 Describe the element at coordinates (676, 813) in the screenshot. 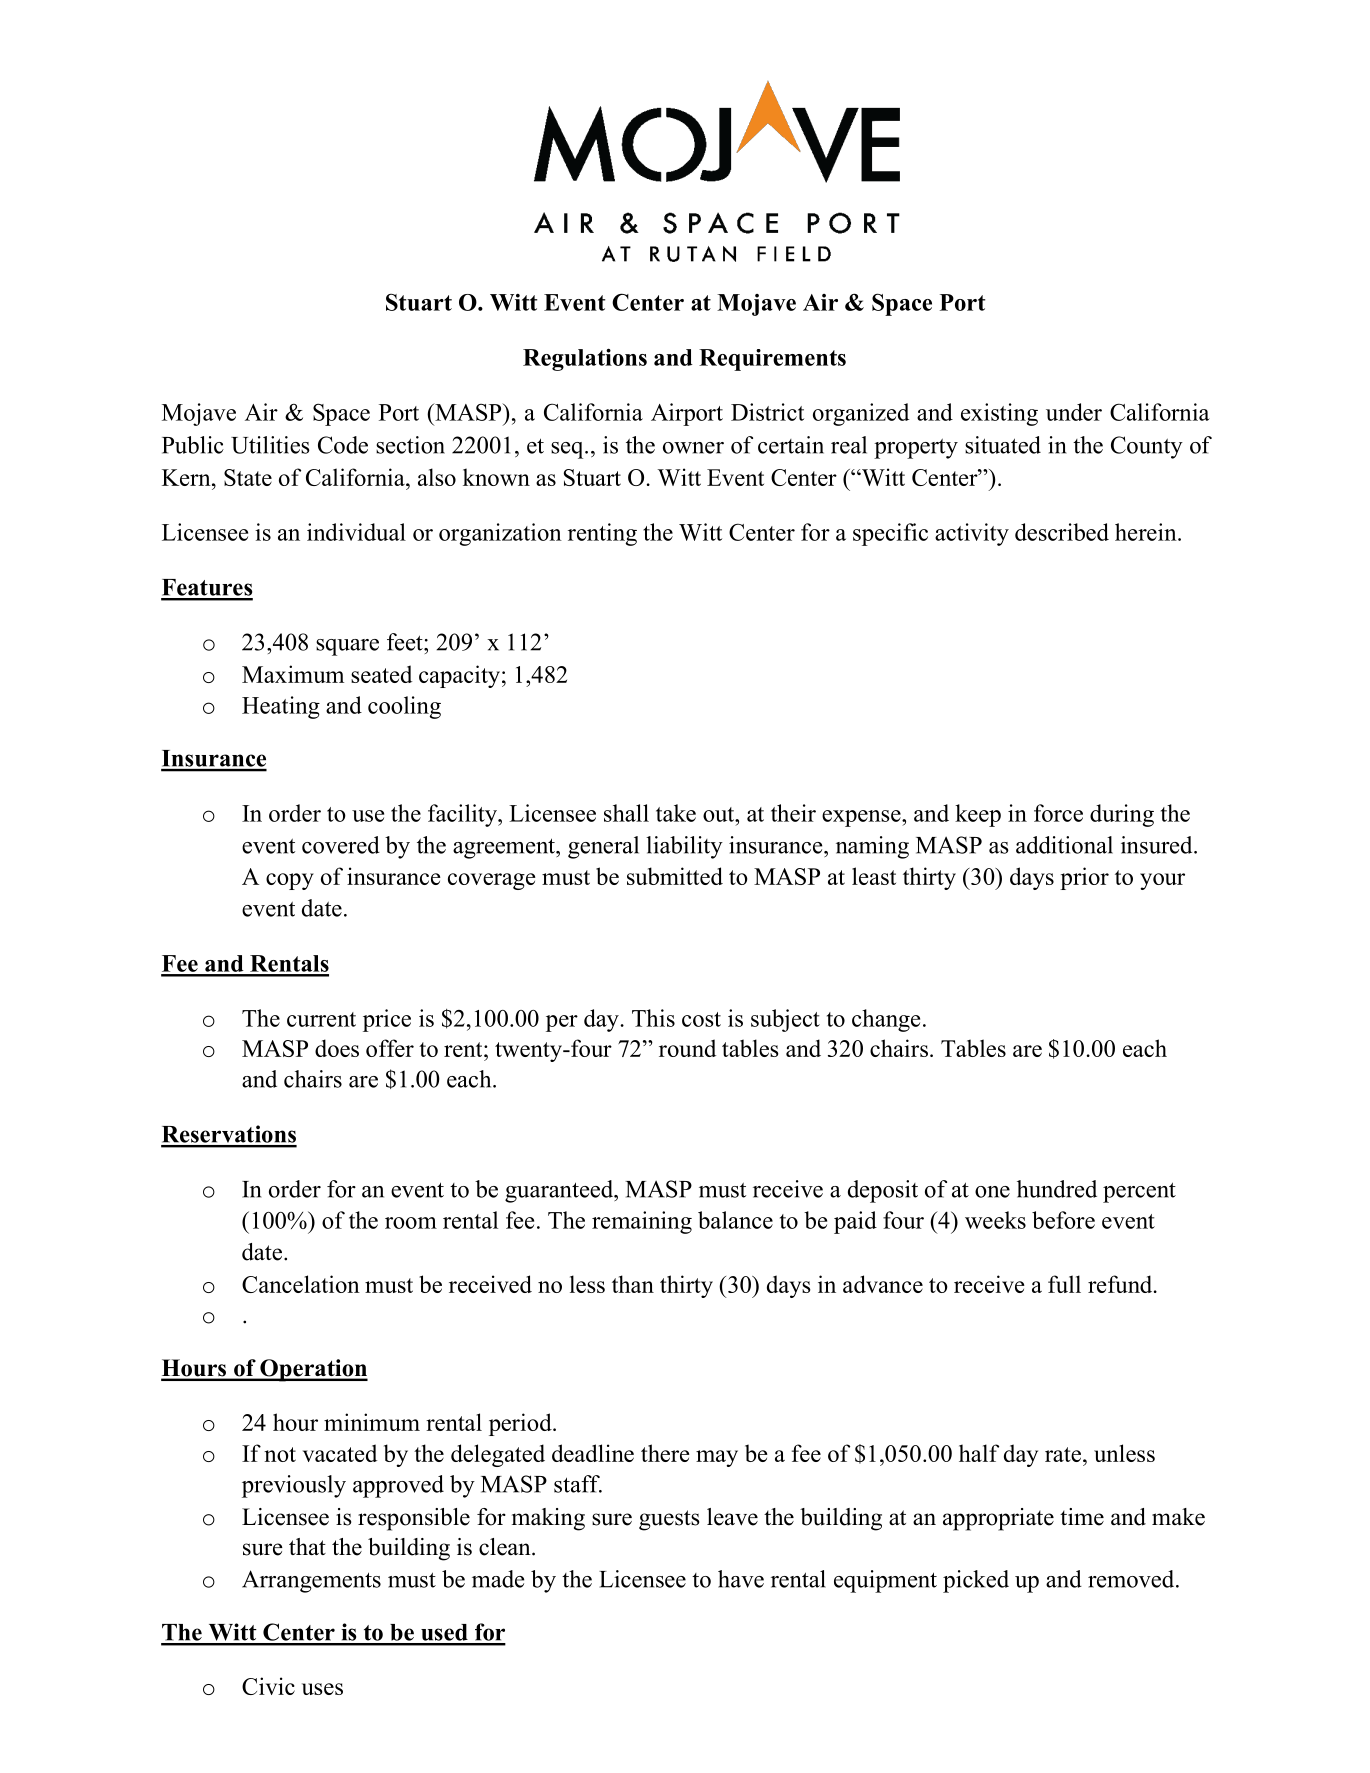

I see `take` at that location.
